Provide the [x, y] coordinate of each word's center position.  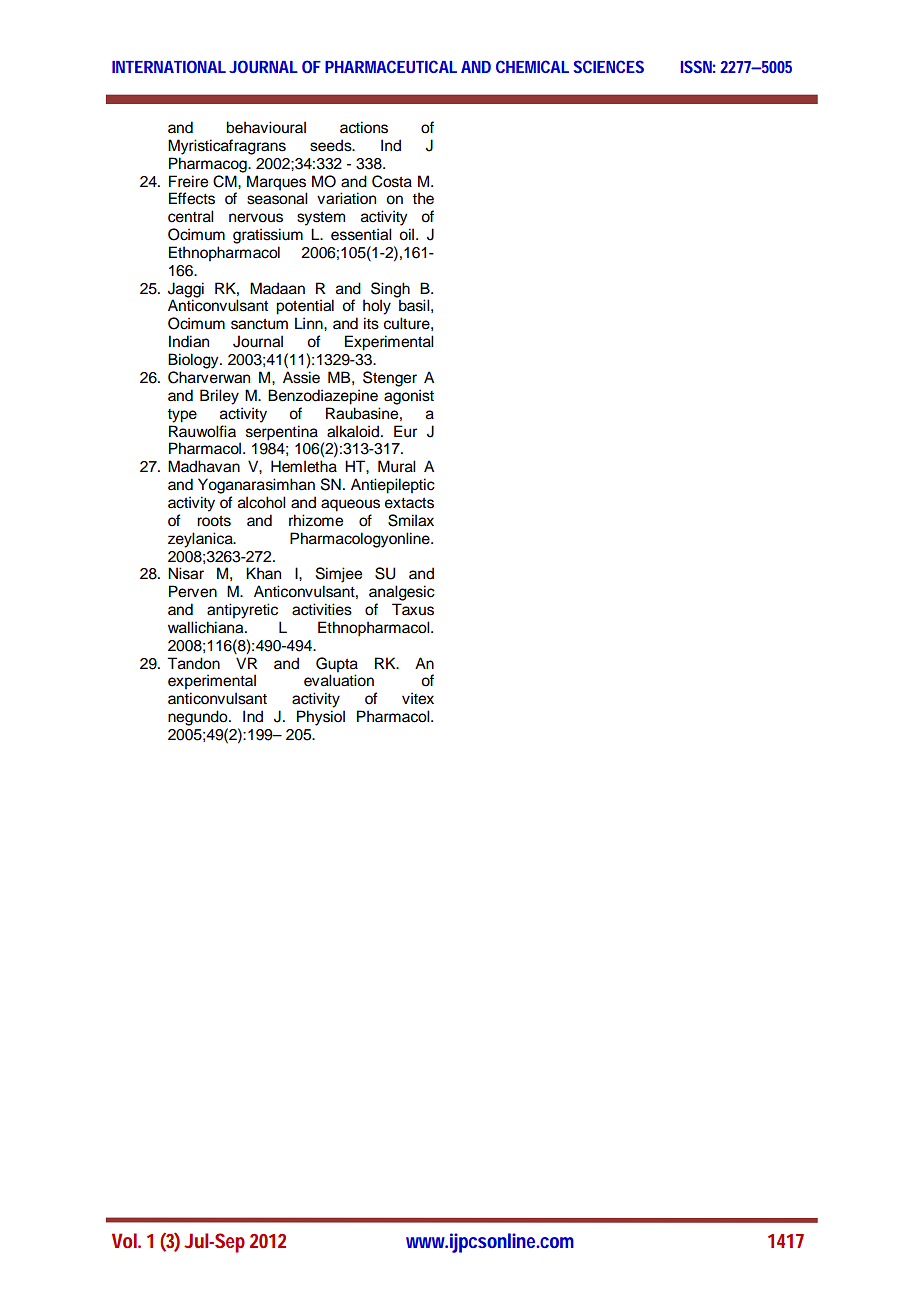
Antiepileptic [393, 486]
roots [214, 521]
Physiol [321, 718]
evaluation [339, 680]
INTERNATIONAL [169, 66]
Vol [124, 1240]
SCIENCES [609, 66]
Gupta [337, 665]
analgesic [402, 593]
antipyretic [242, 611]
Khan [263, 573]
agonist [409, 397]
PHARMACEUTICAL [391, 66]
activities [322, 609]
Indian [189, 341]
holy [377, 307]
